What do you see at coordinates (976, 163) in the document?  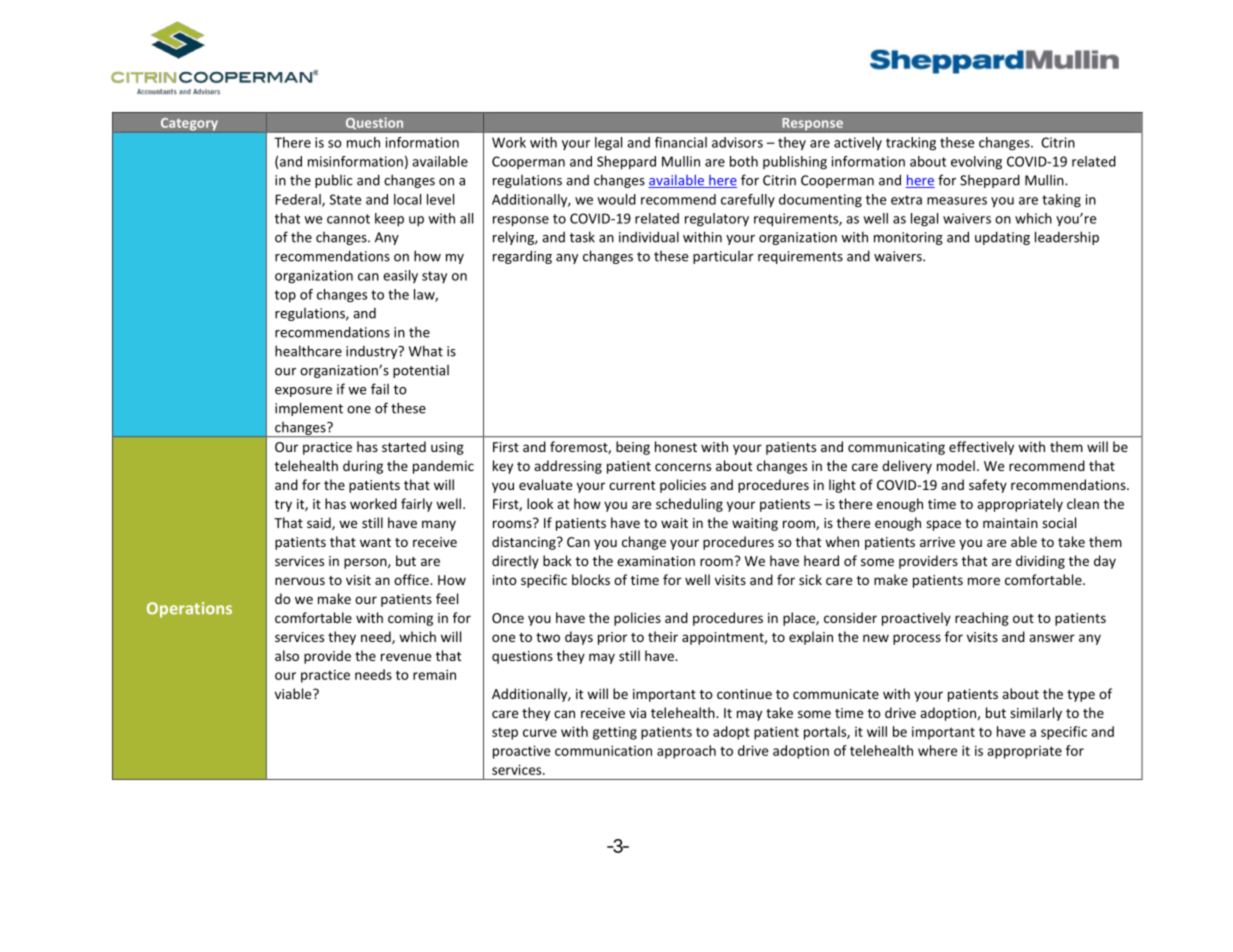 I see `evolving` at bounding box center [976, 163].
